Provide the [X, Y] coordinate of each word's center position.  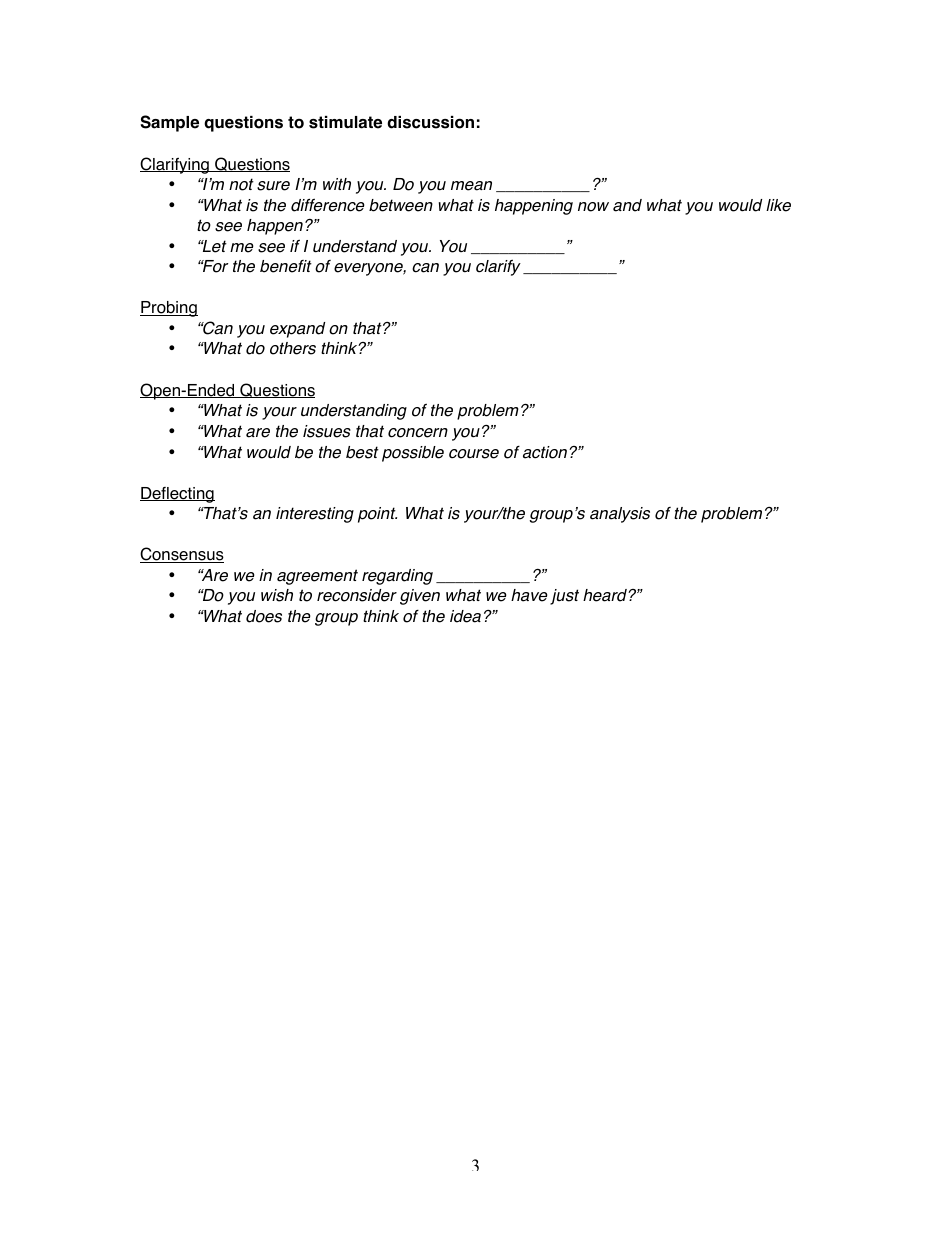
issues [327, 431]
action [546, 452]
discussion [430, 122]
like [778, 205]
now [593, 207]
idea [465, 616]
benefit [286, 266]
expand [297, 330]
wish [277, 595]
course [474, 454]
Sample [169, 123]
